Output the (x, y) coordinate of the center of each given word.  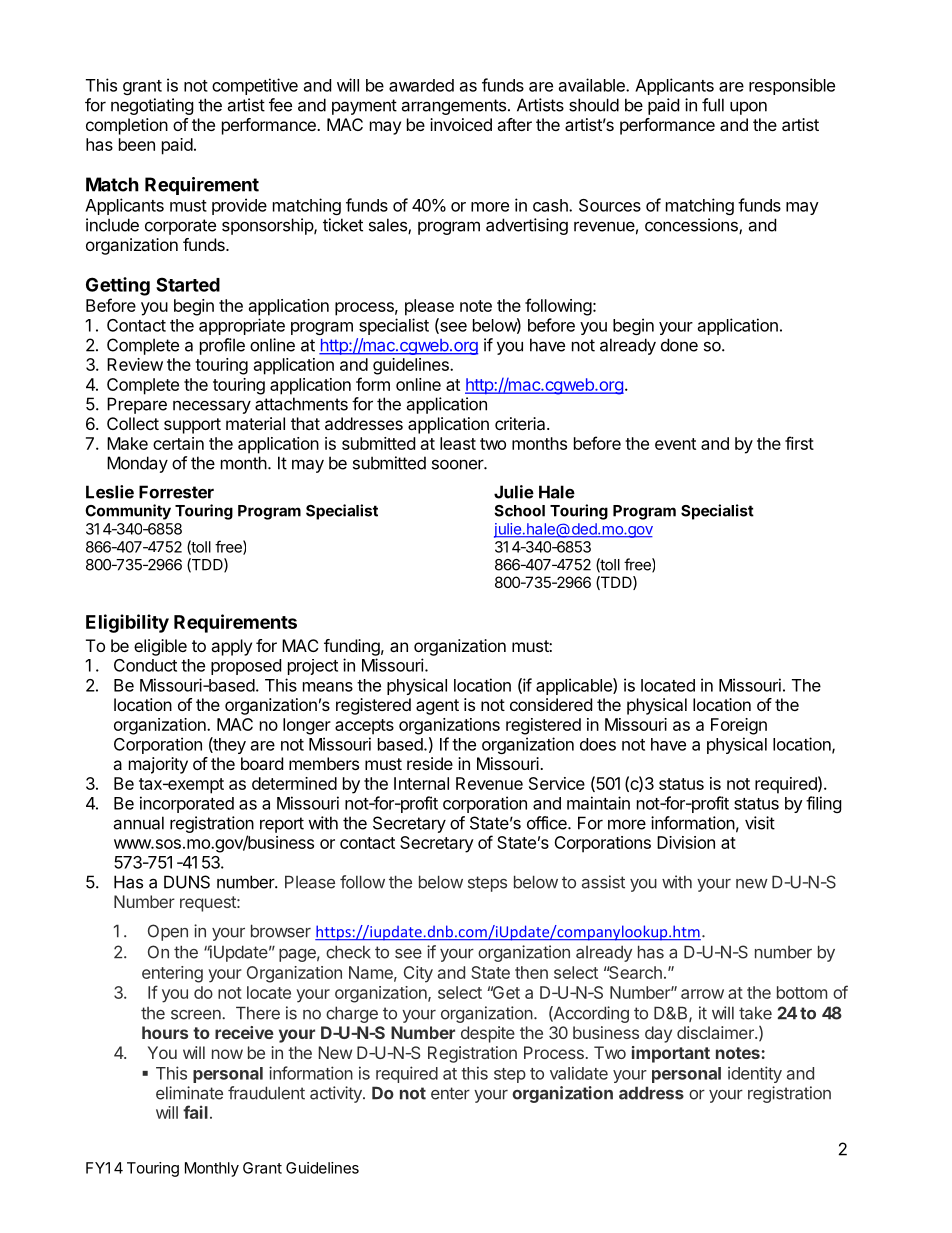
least (458, 443)
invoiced (461, 124)
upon (748, 108)
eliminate (189, 1093)
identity (755, 1074)
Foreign (739, 726)
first (799, 443)
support (192, 426)
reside (430, 763)
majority (158, 765)
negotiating (152, 106)
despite (488, 1034)
